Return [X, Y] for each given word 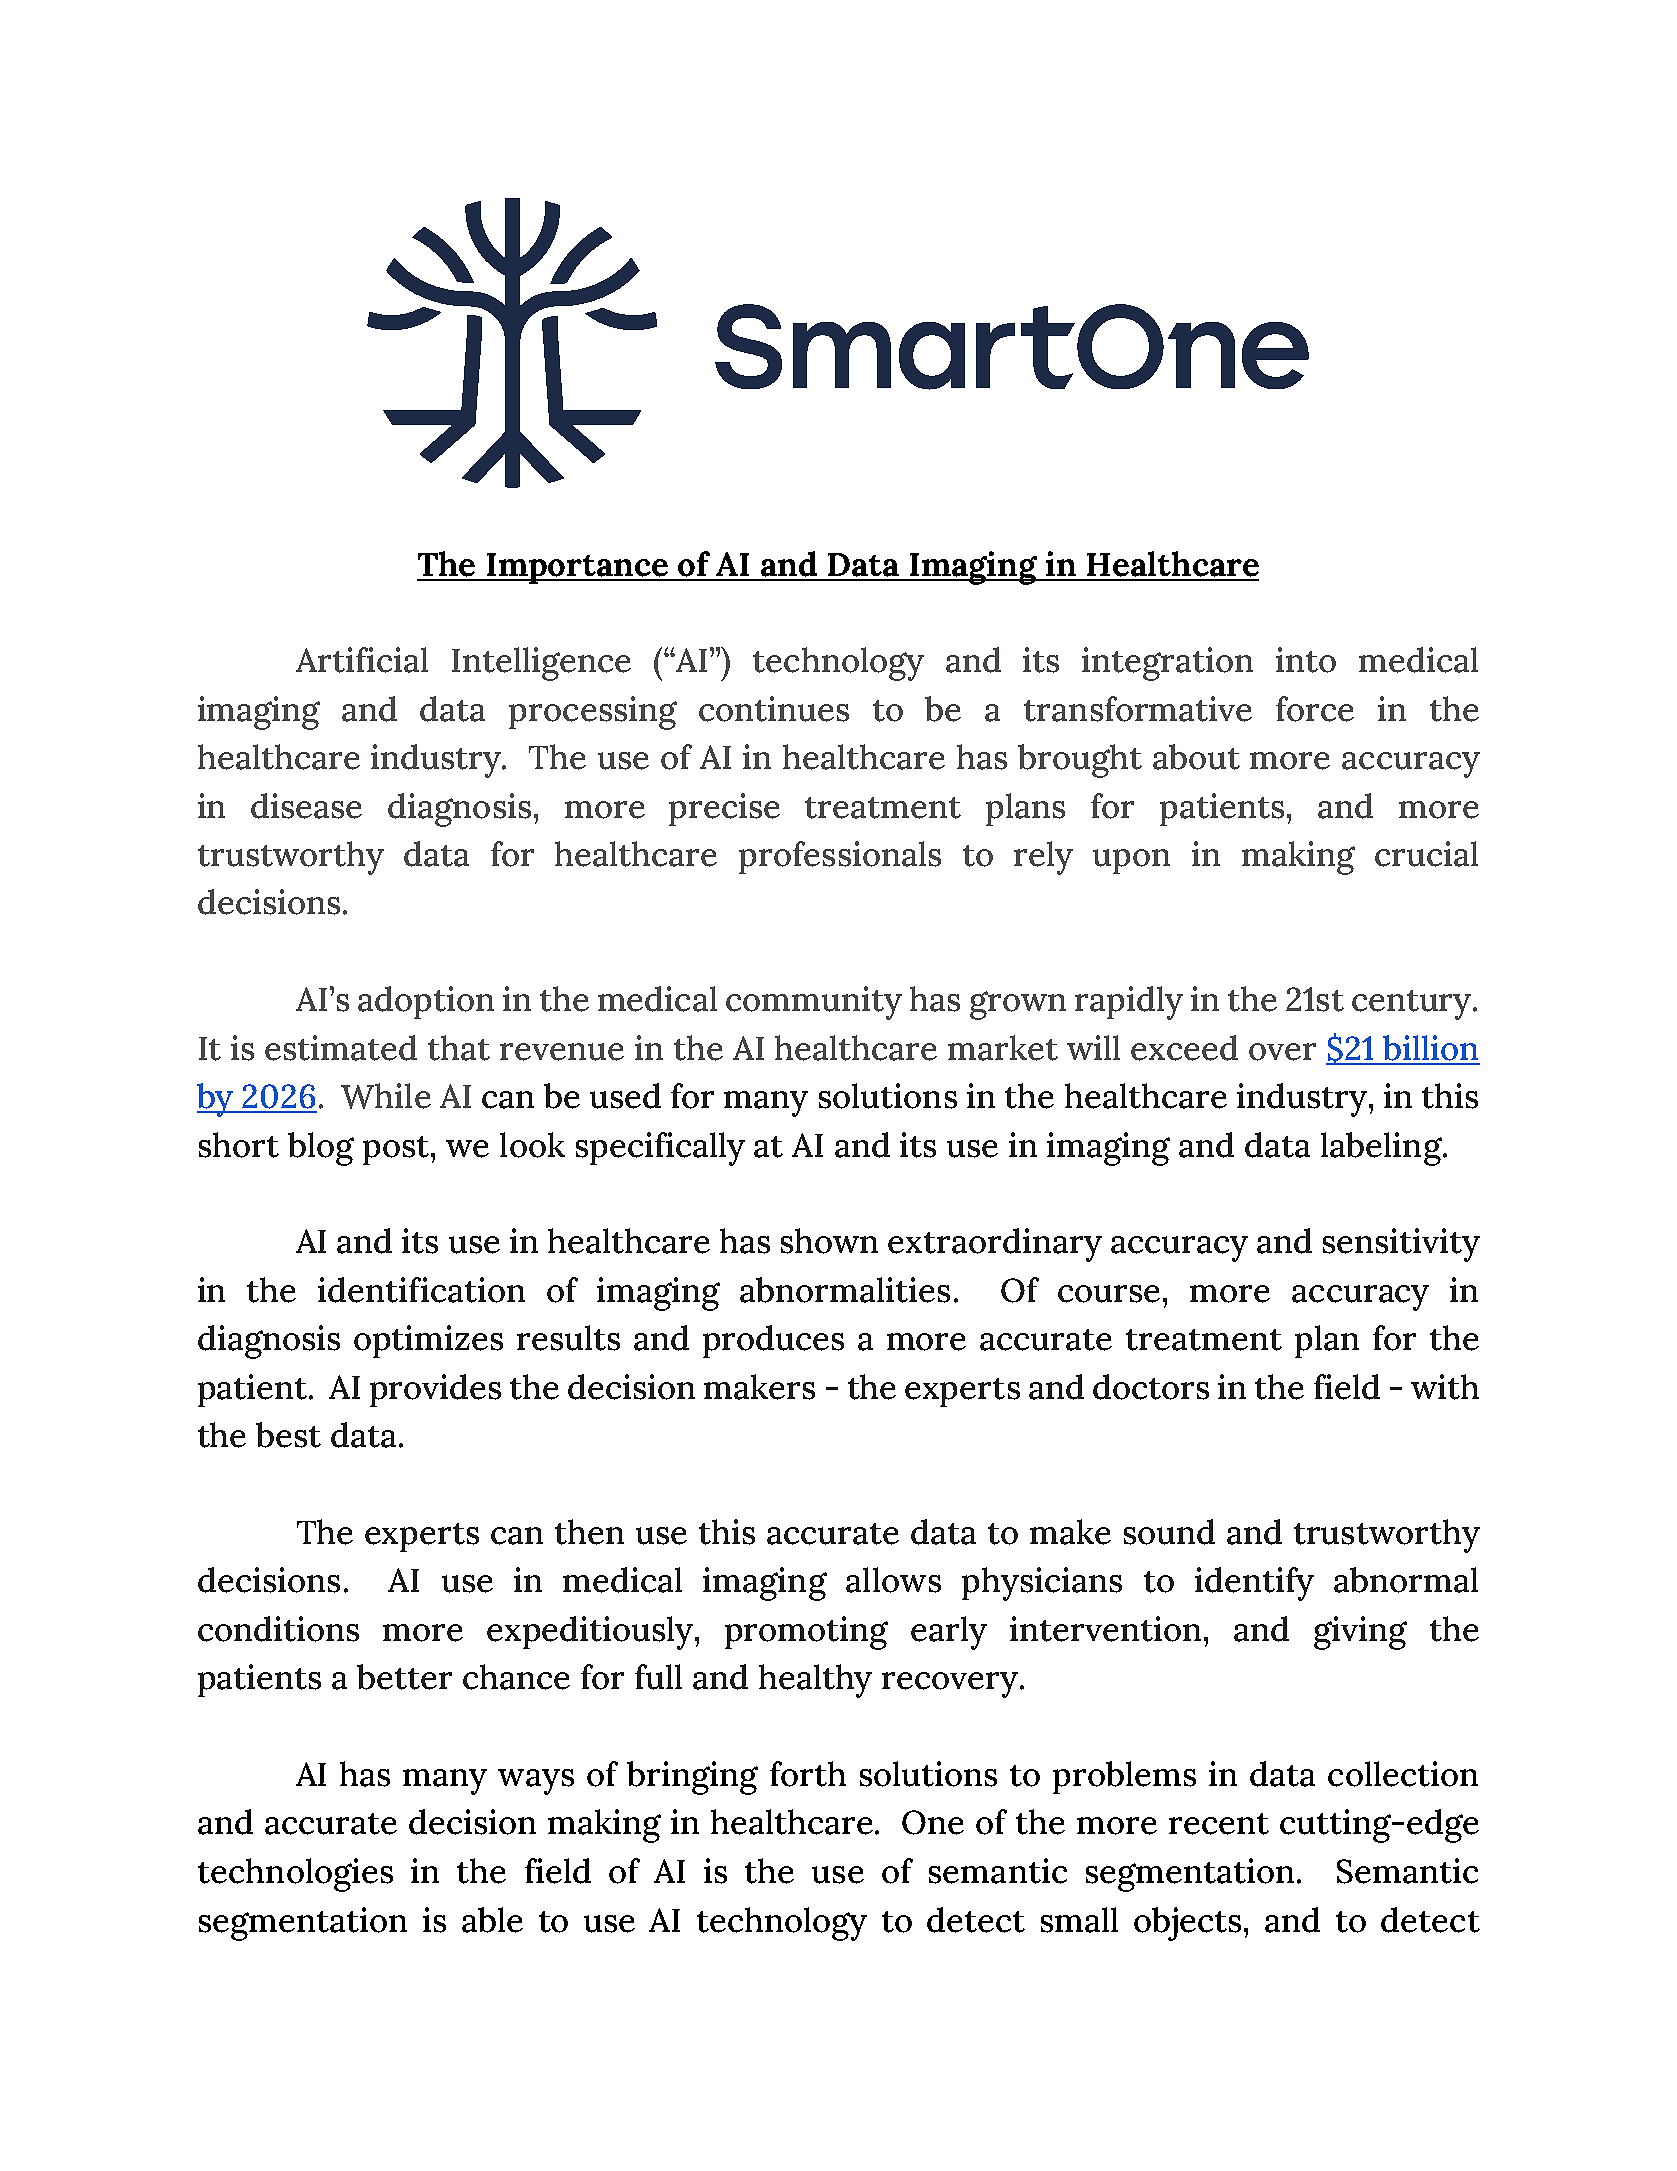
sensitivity [1401, 1245]
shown [829, 1241]
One [933, 1822]
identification [421, 1290]
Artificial [362, 660]
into [1306, 660]
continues [774, 709]
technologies [295, 1875]
